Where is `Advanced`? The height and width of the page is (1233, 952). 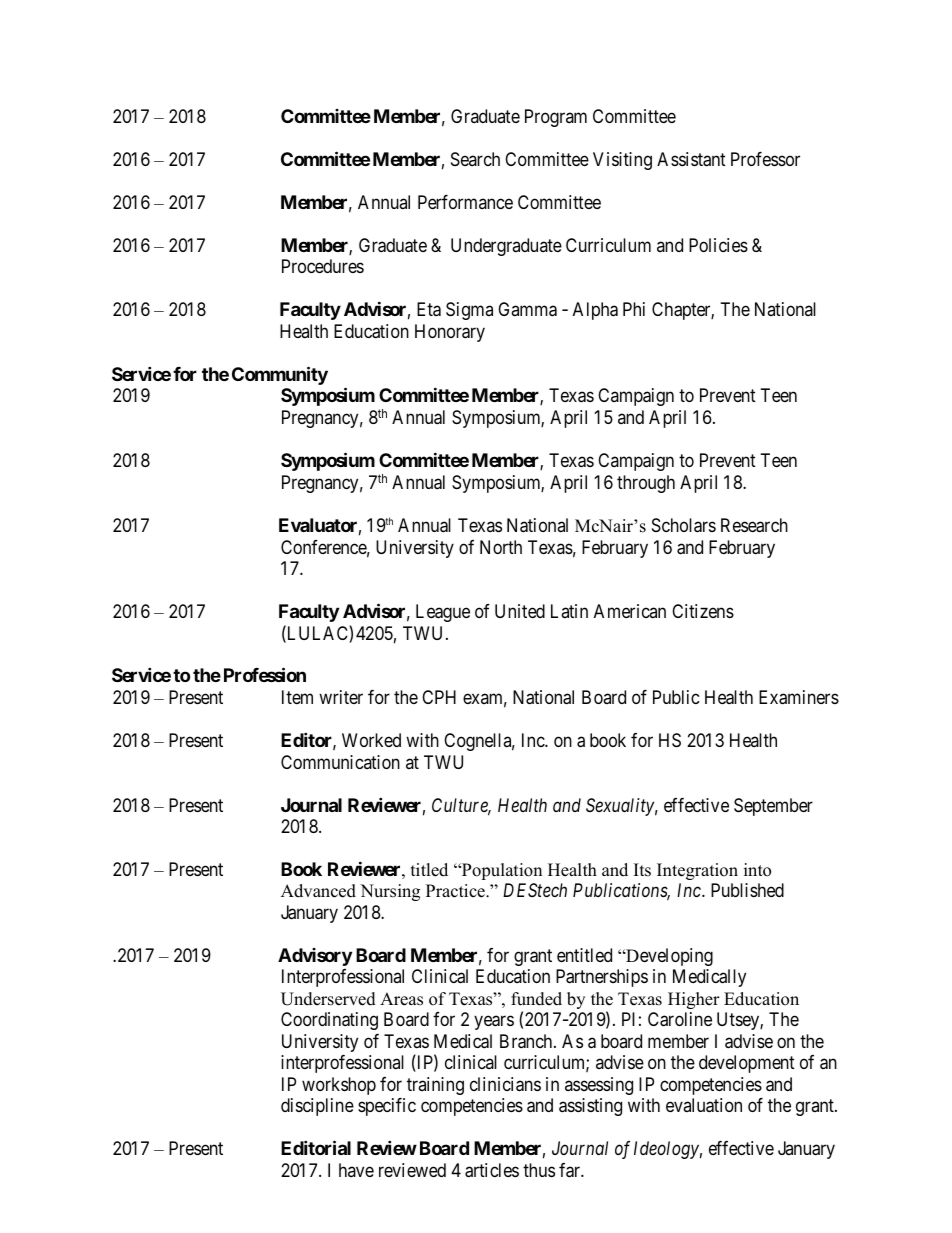
Advanced is located at coordinates (318, 891).
